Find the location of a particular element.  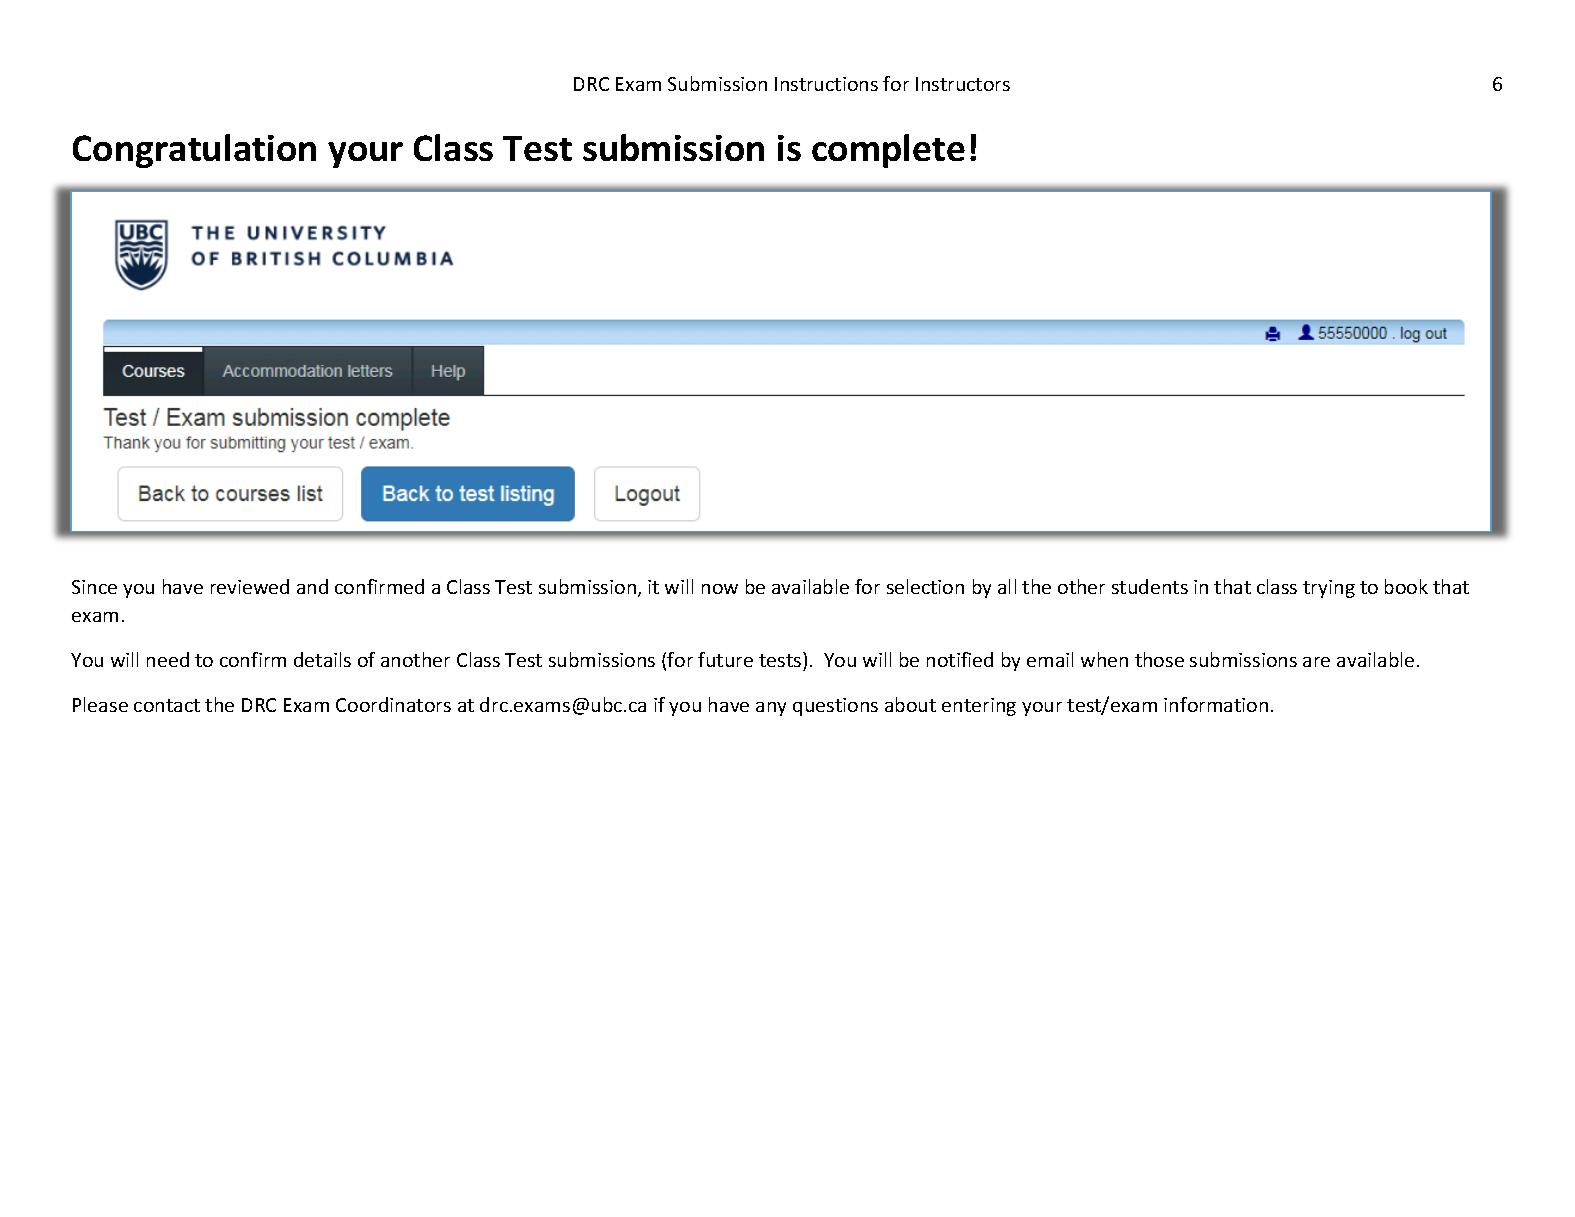

book is located at coordinates (1406, 586).
